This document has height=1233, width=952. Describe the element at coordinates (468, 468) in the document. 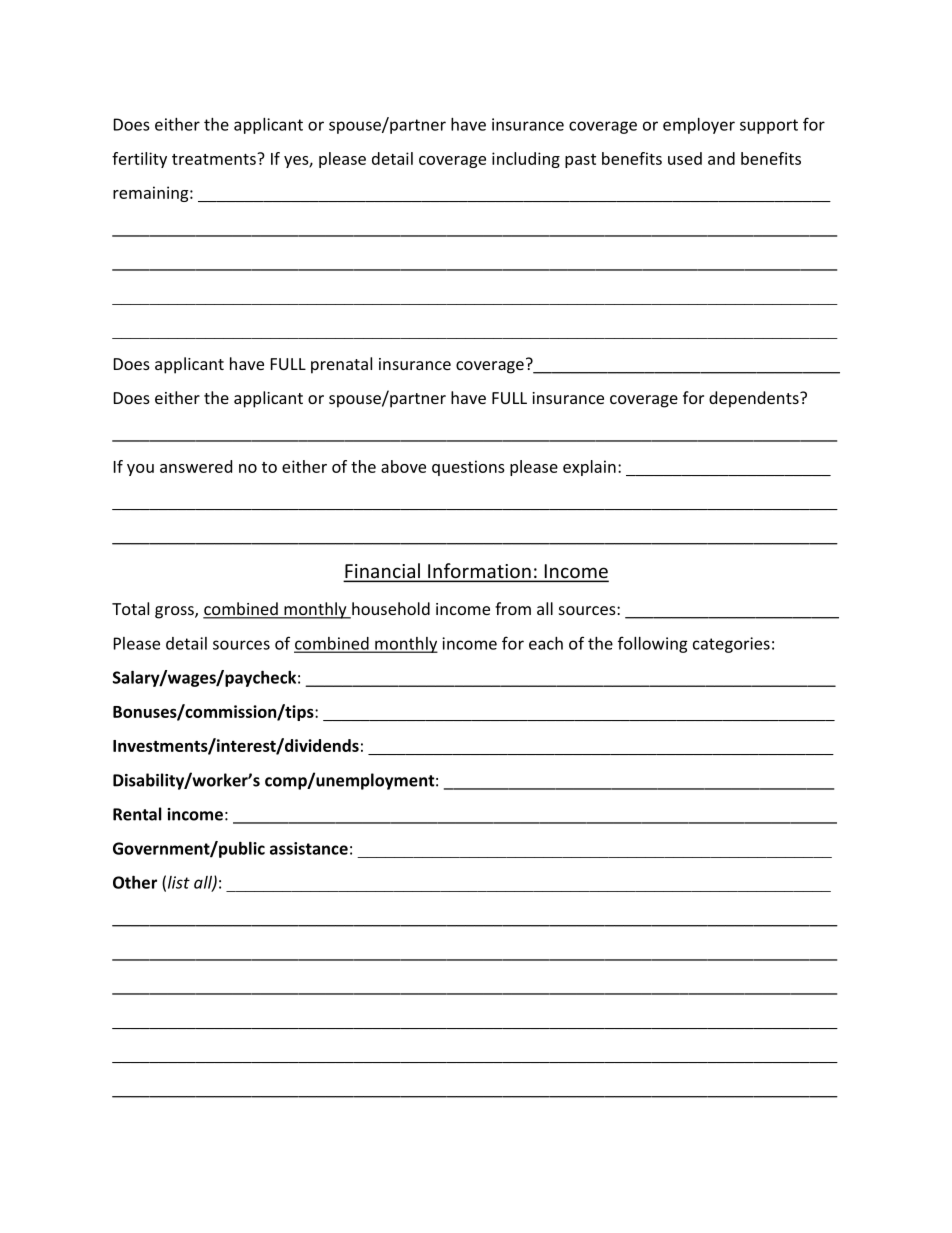

I see `questions` at that location.
